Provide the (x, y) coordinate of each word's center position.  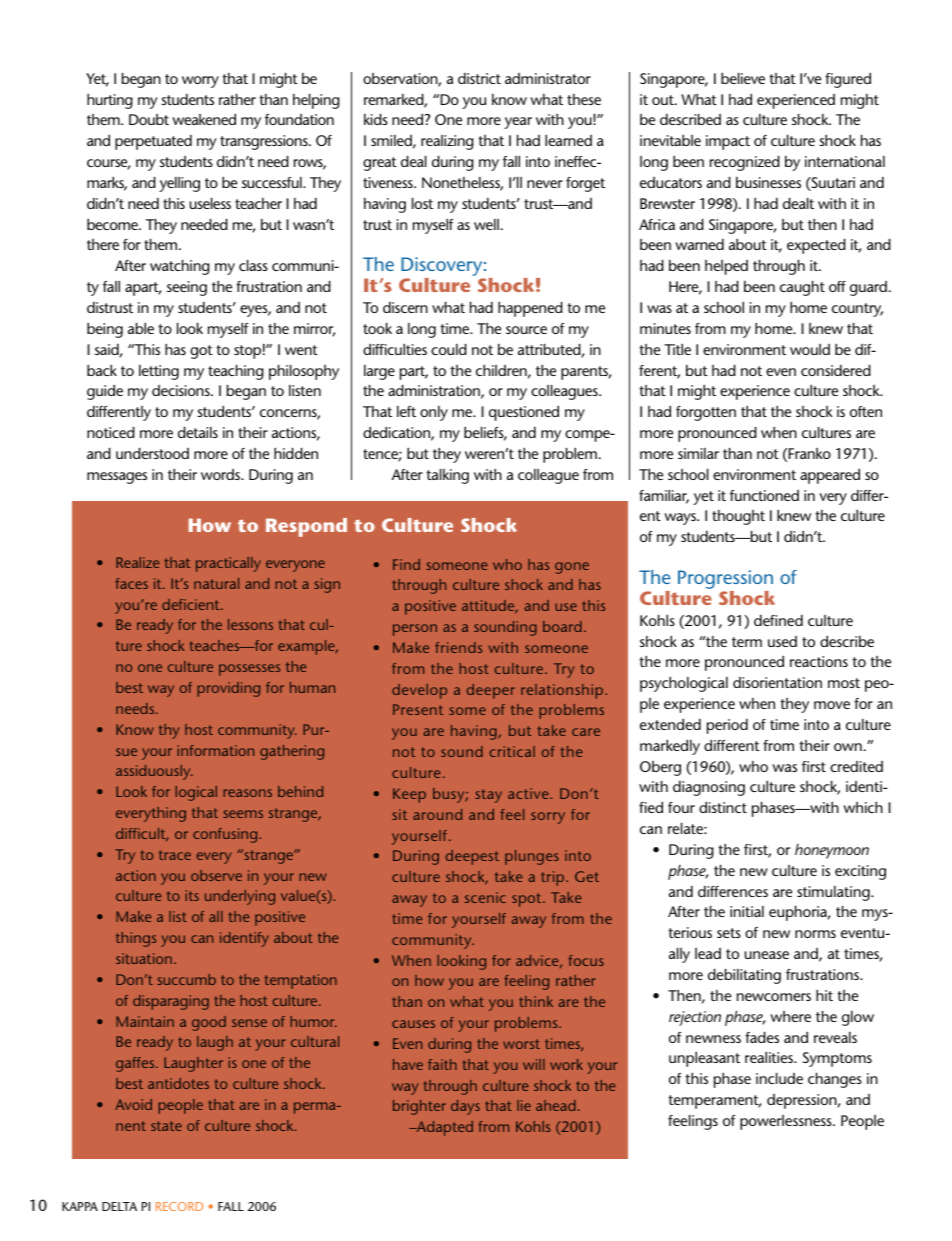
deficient (192, 604)
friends (458, 647)
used (782, 641)
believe (743, 78)
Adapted (443, 1128)
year (518, 123)
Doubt (149, 119)
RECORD (179, 1206)
